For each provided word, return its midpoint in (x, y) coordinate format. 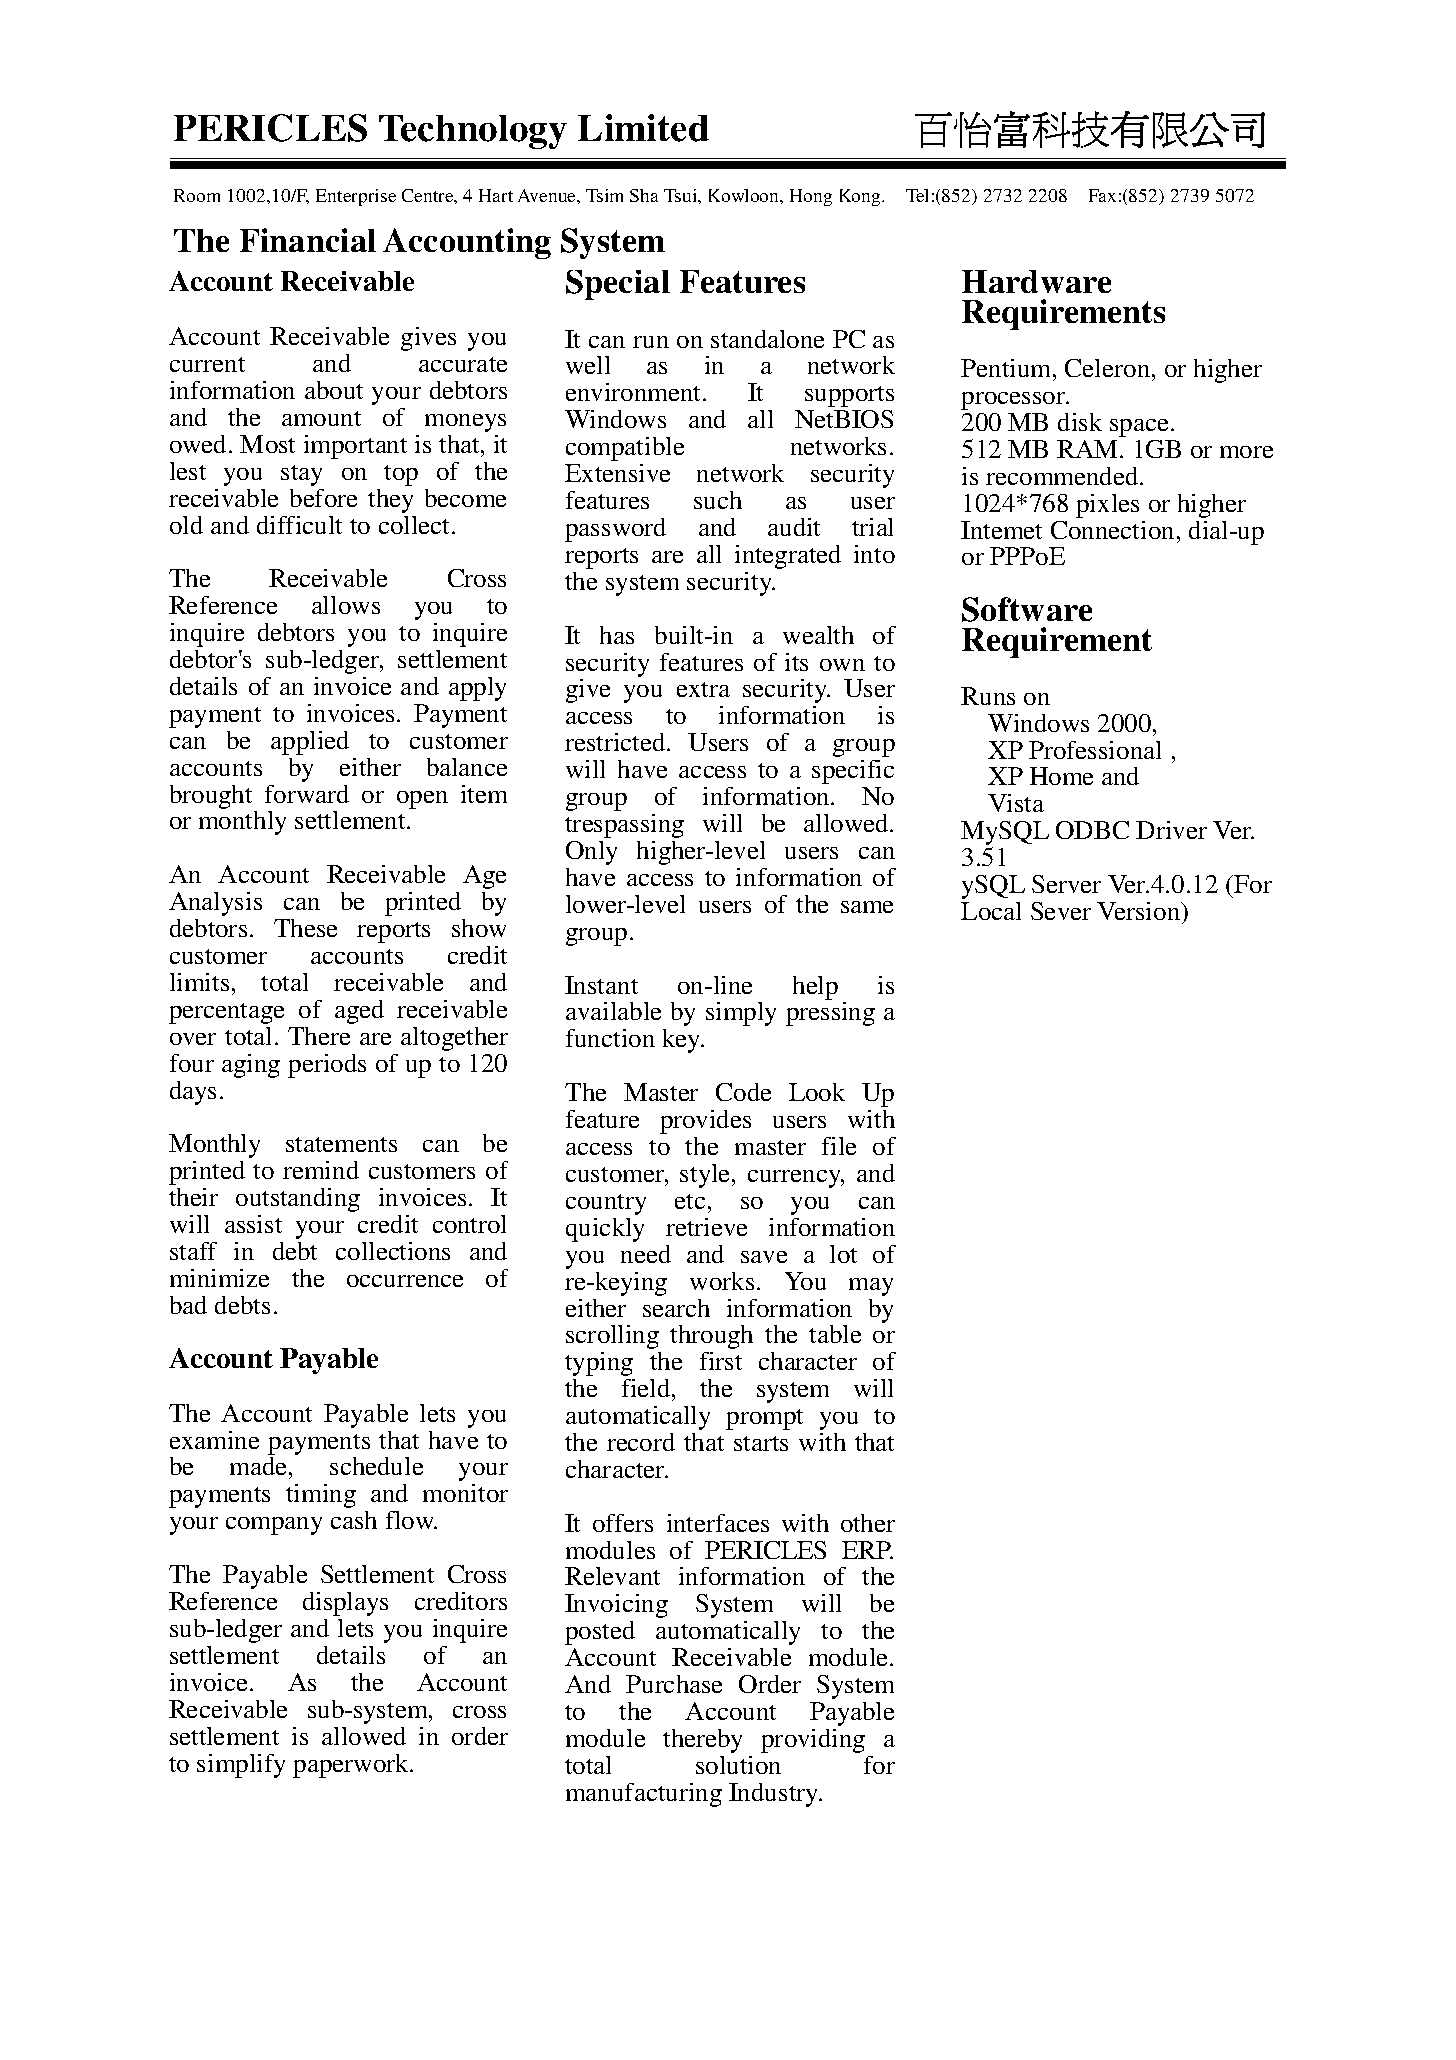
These (305, 928)
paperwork (352, 1766)
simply (741, 1014)
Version (1140, 911)
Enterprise (356, 197)
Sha (644, 195)
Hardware (1036, 281)
